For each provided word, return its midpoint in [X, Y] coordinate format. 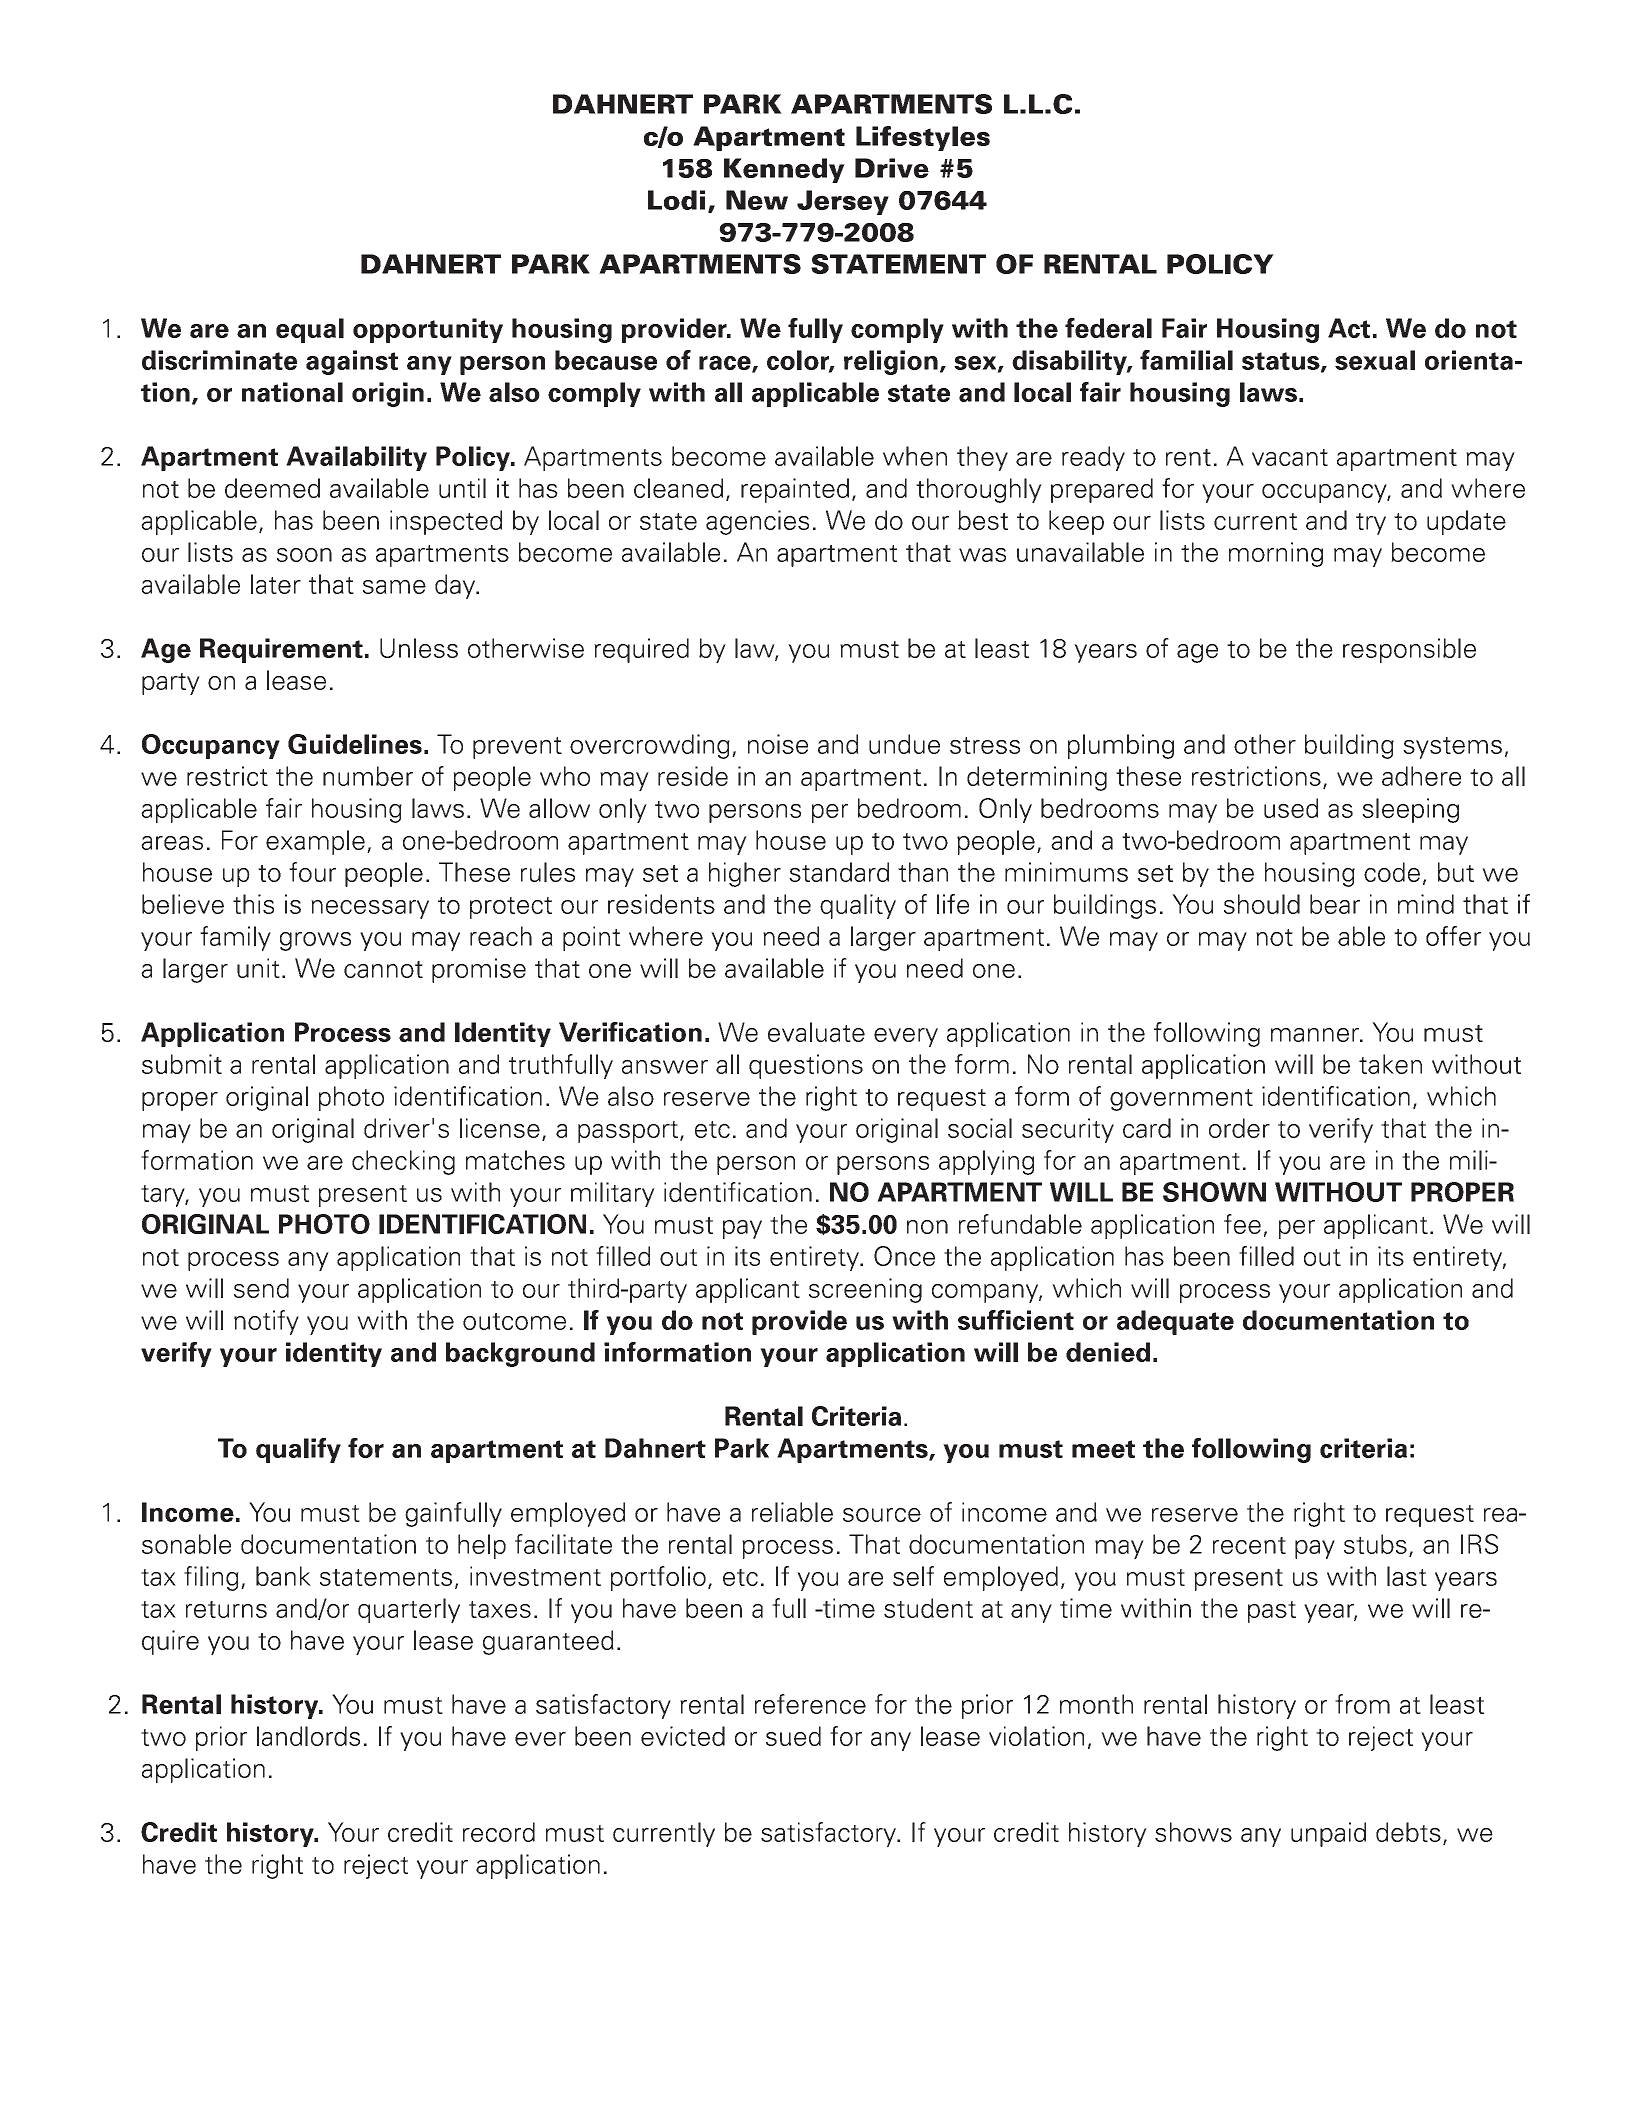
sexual [1375, 360]
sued [793, 1736]
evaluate [816, 1032]
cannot [383, 969]
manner [1316, 1035]
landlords [308, 1736]
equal [310, 330]
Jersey [843, 202]
